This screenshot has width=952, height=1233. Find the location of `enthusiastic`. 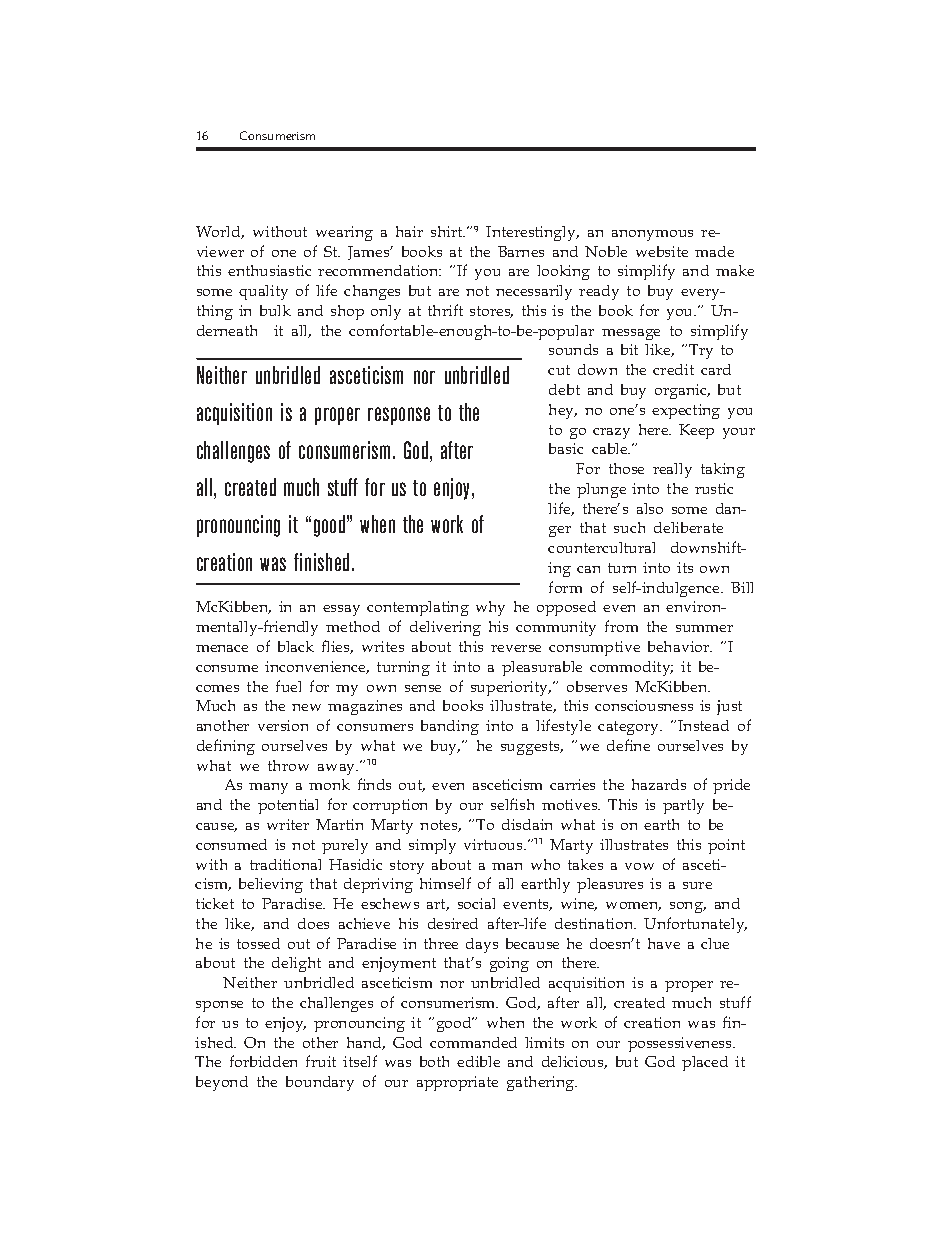

enthusiastic is located at coordinates (269, 270).
